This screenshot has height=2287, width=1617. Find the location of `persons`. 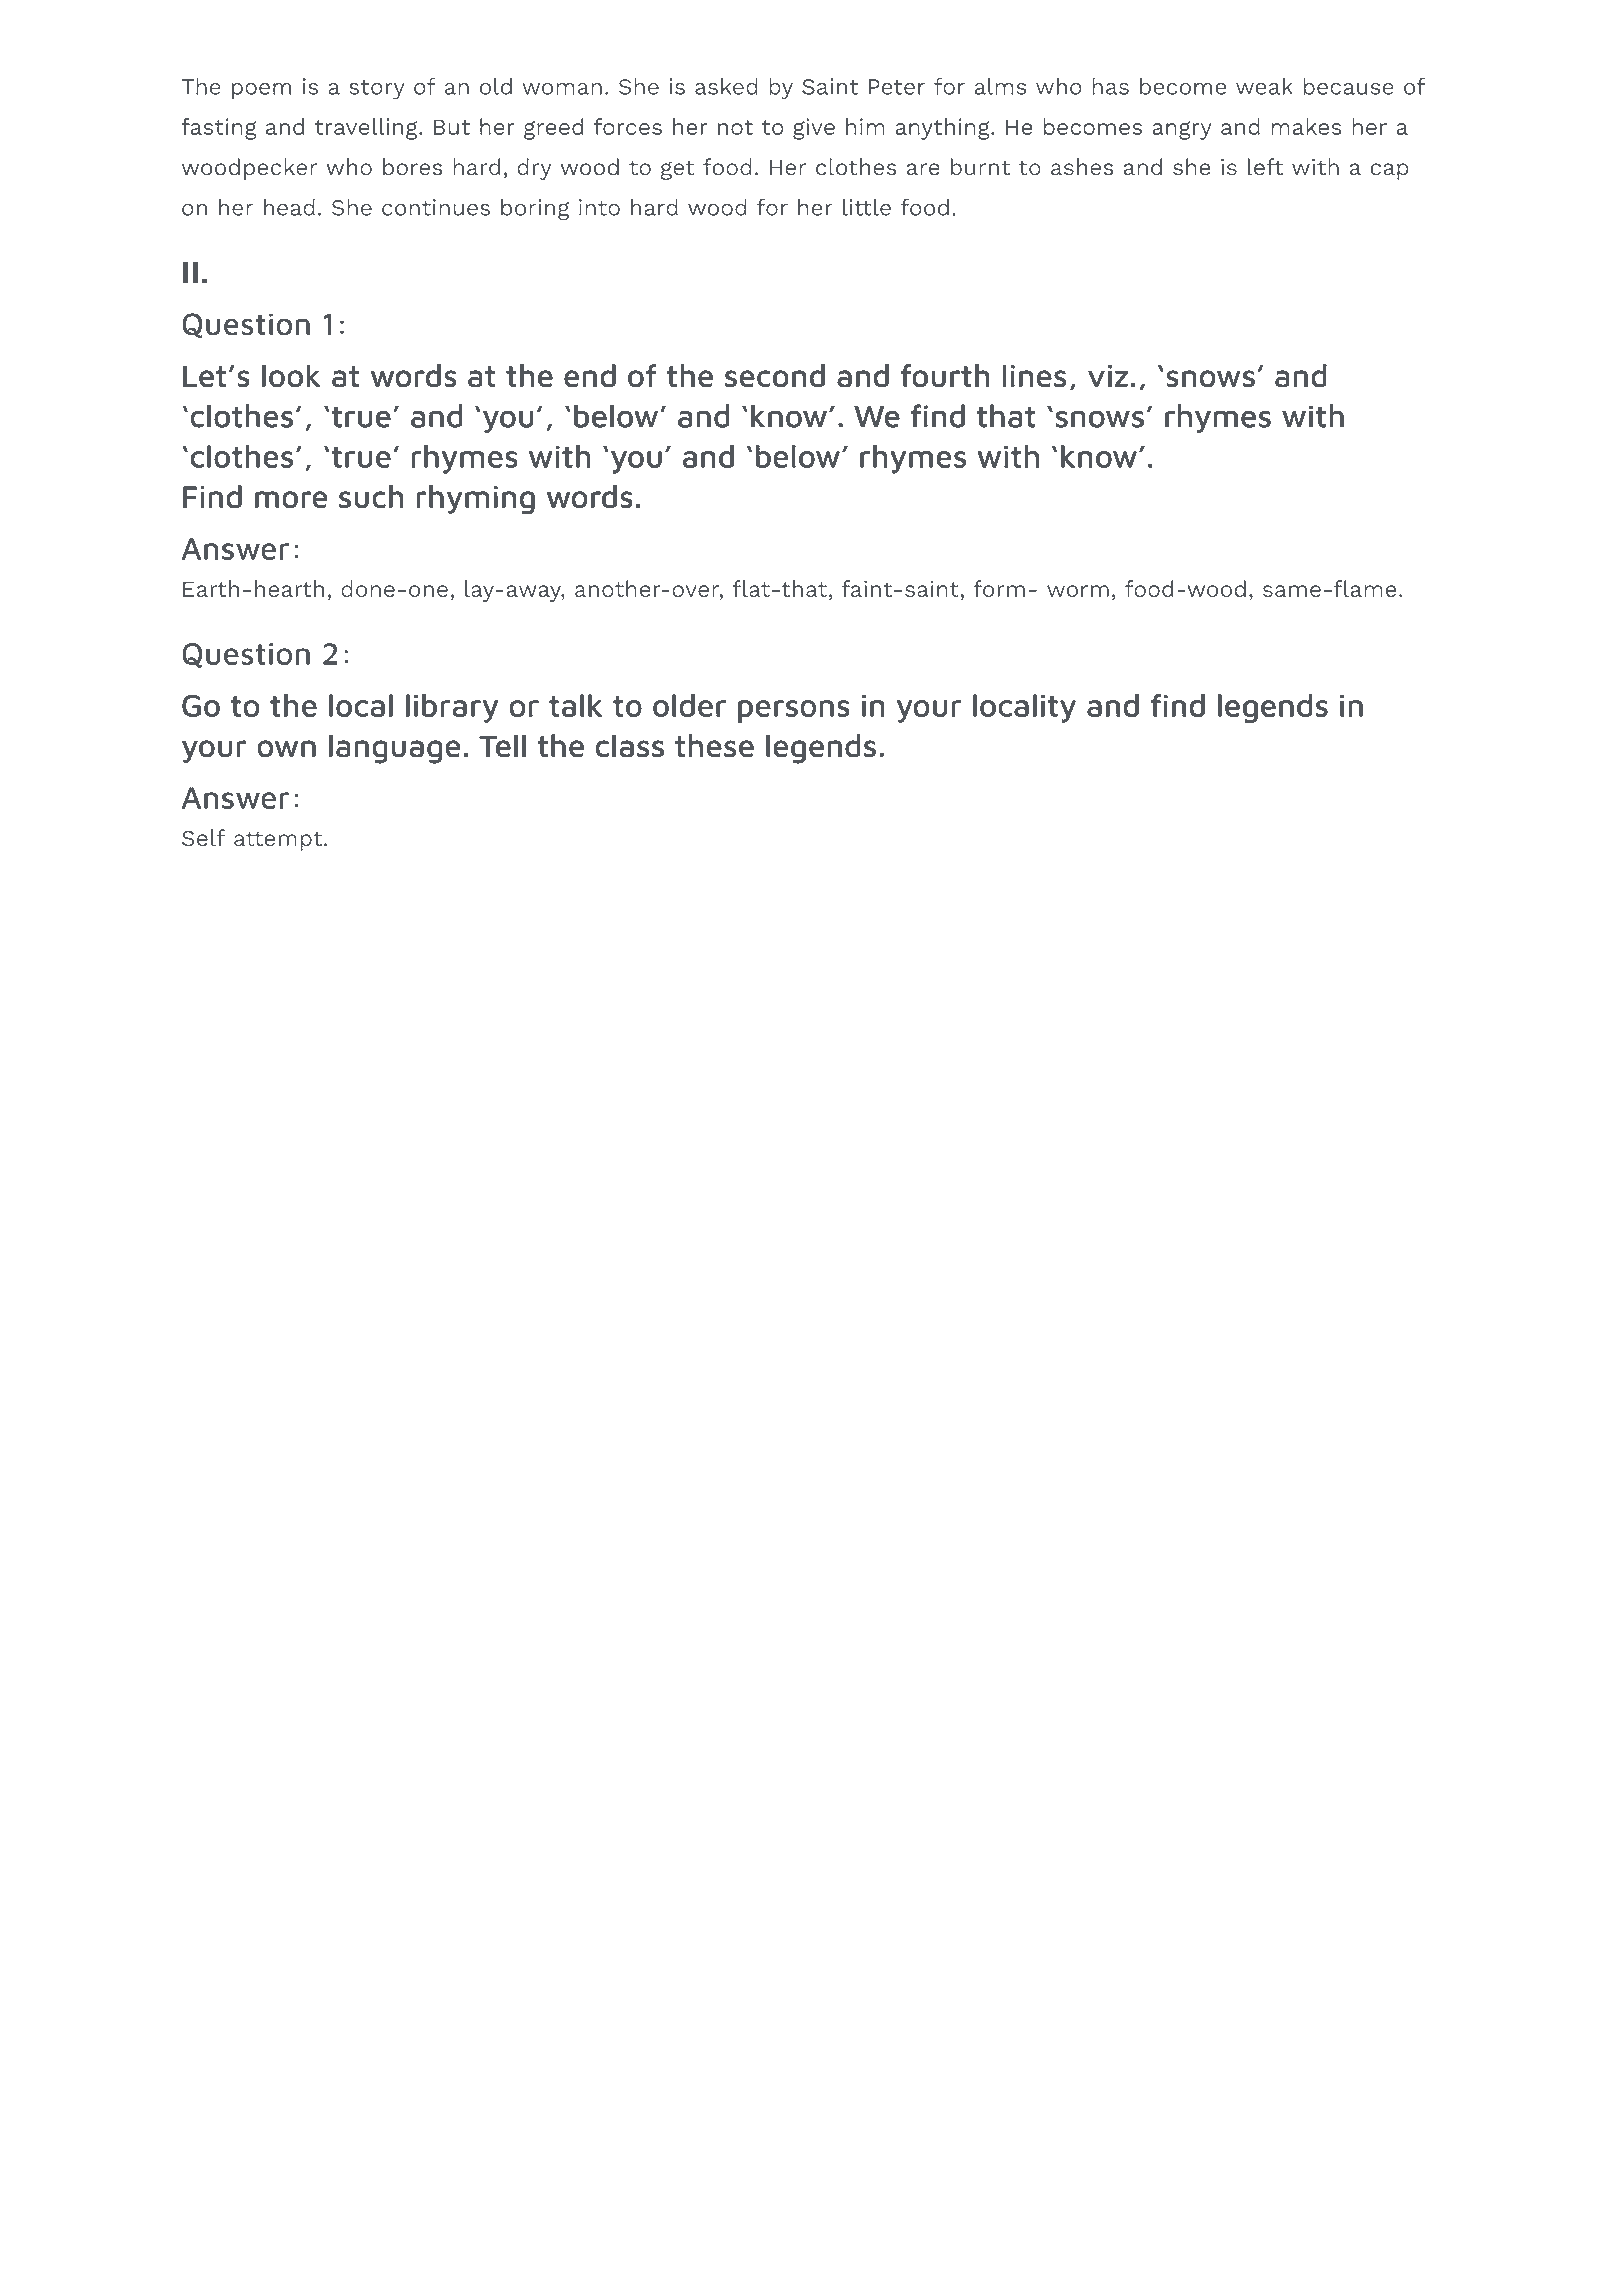

persons is located at coordinates (794, 711).
